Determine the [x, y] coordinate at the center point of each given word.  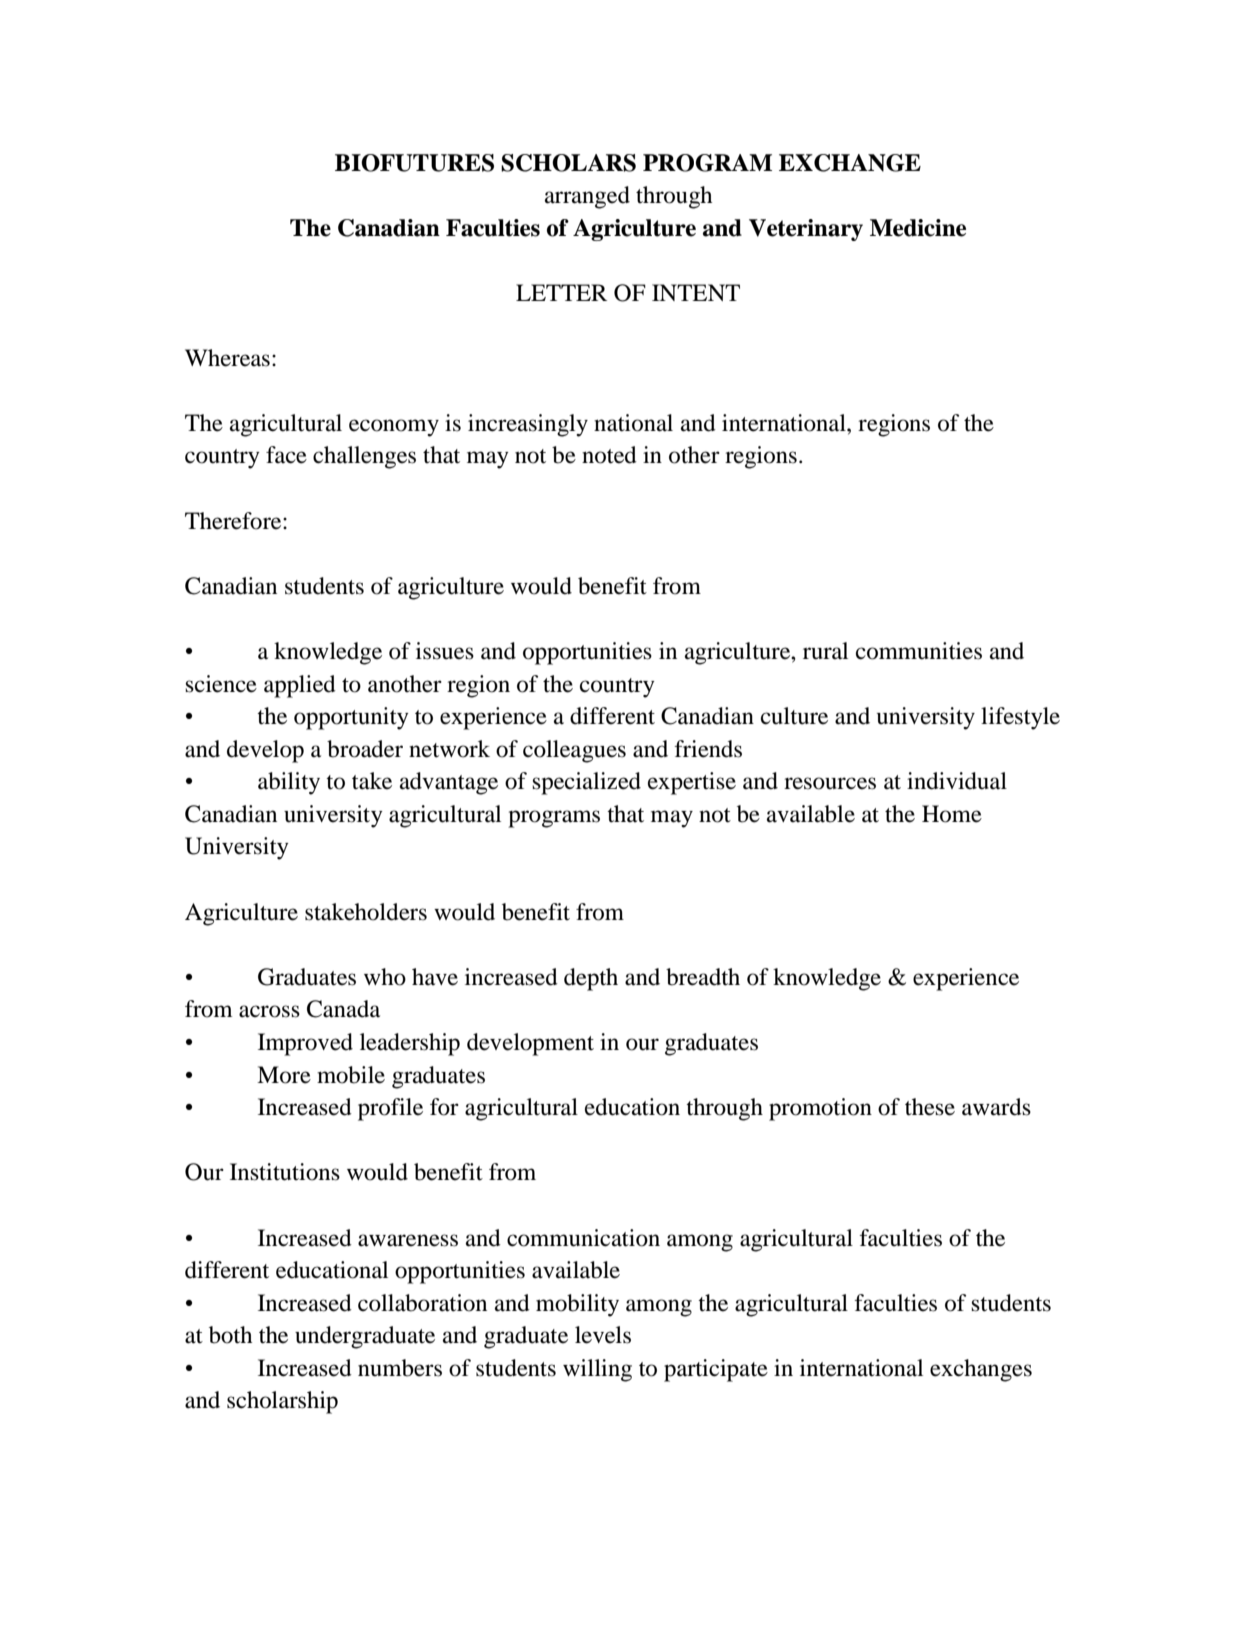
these [930, 1107]
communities [919, 651]
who [385, 977]
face [286, 455]
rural [825, 651]
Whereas [227, 358]
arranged [587, 197]
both [230, 1335]
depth [591, 979]
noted [609, 455]
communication [583, 1238]
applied [300, 686]
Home [952, 814]
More [284, 1075]
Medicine [918, 228]
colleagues [574, 751]
